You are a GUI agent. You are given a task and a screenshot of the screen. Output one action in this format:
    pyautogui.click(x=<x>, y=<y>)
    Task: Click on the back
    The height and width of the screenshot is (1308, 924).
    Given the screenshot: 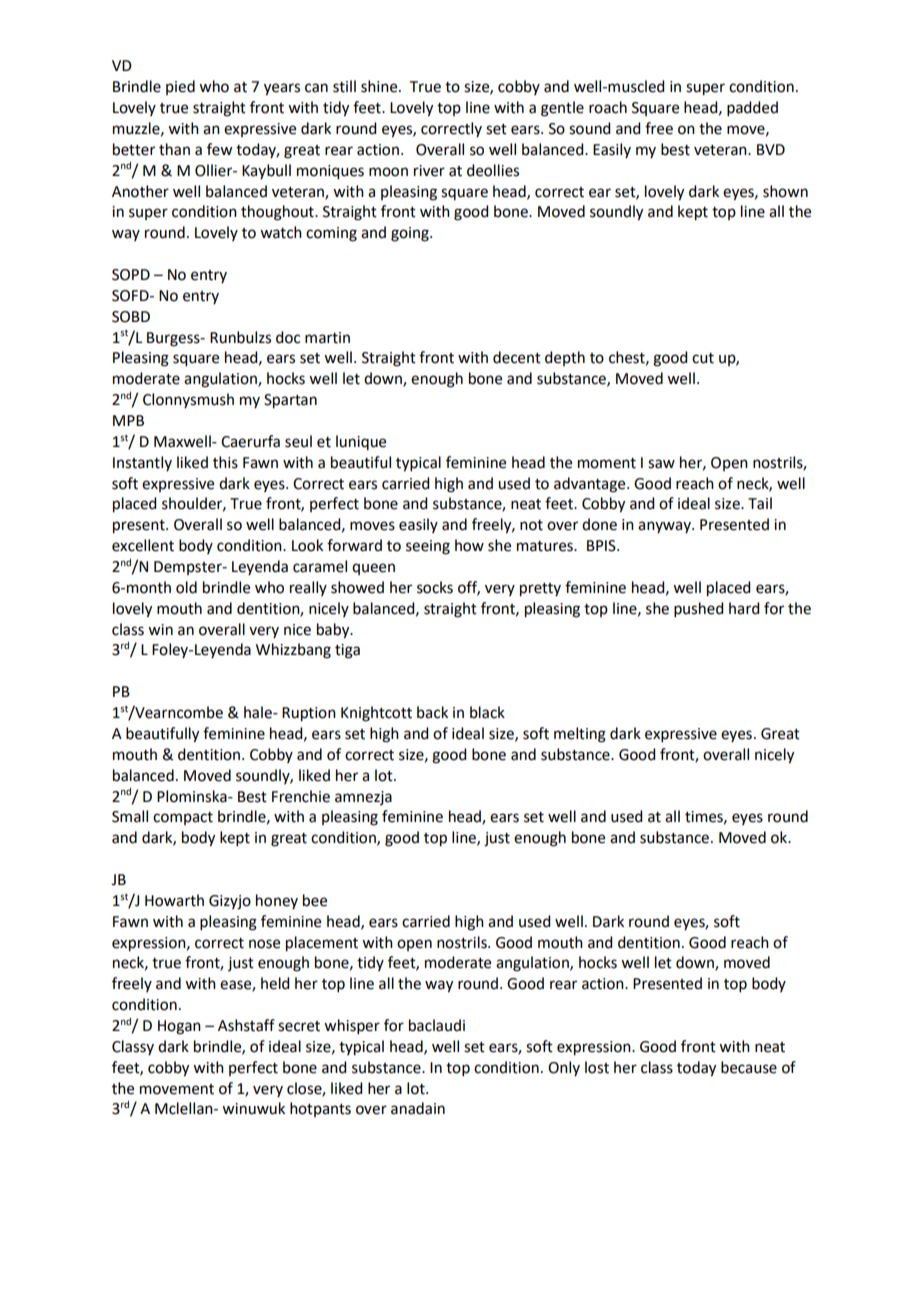 What is the action you would take?
    pyautogui.click(x=432, y=712)
